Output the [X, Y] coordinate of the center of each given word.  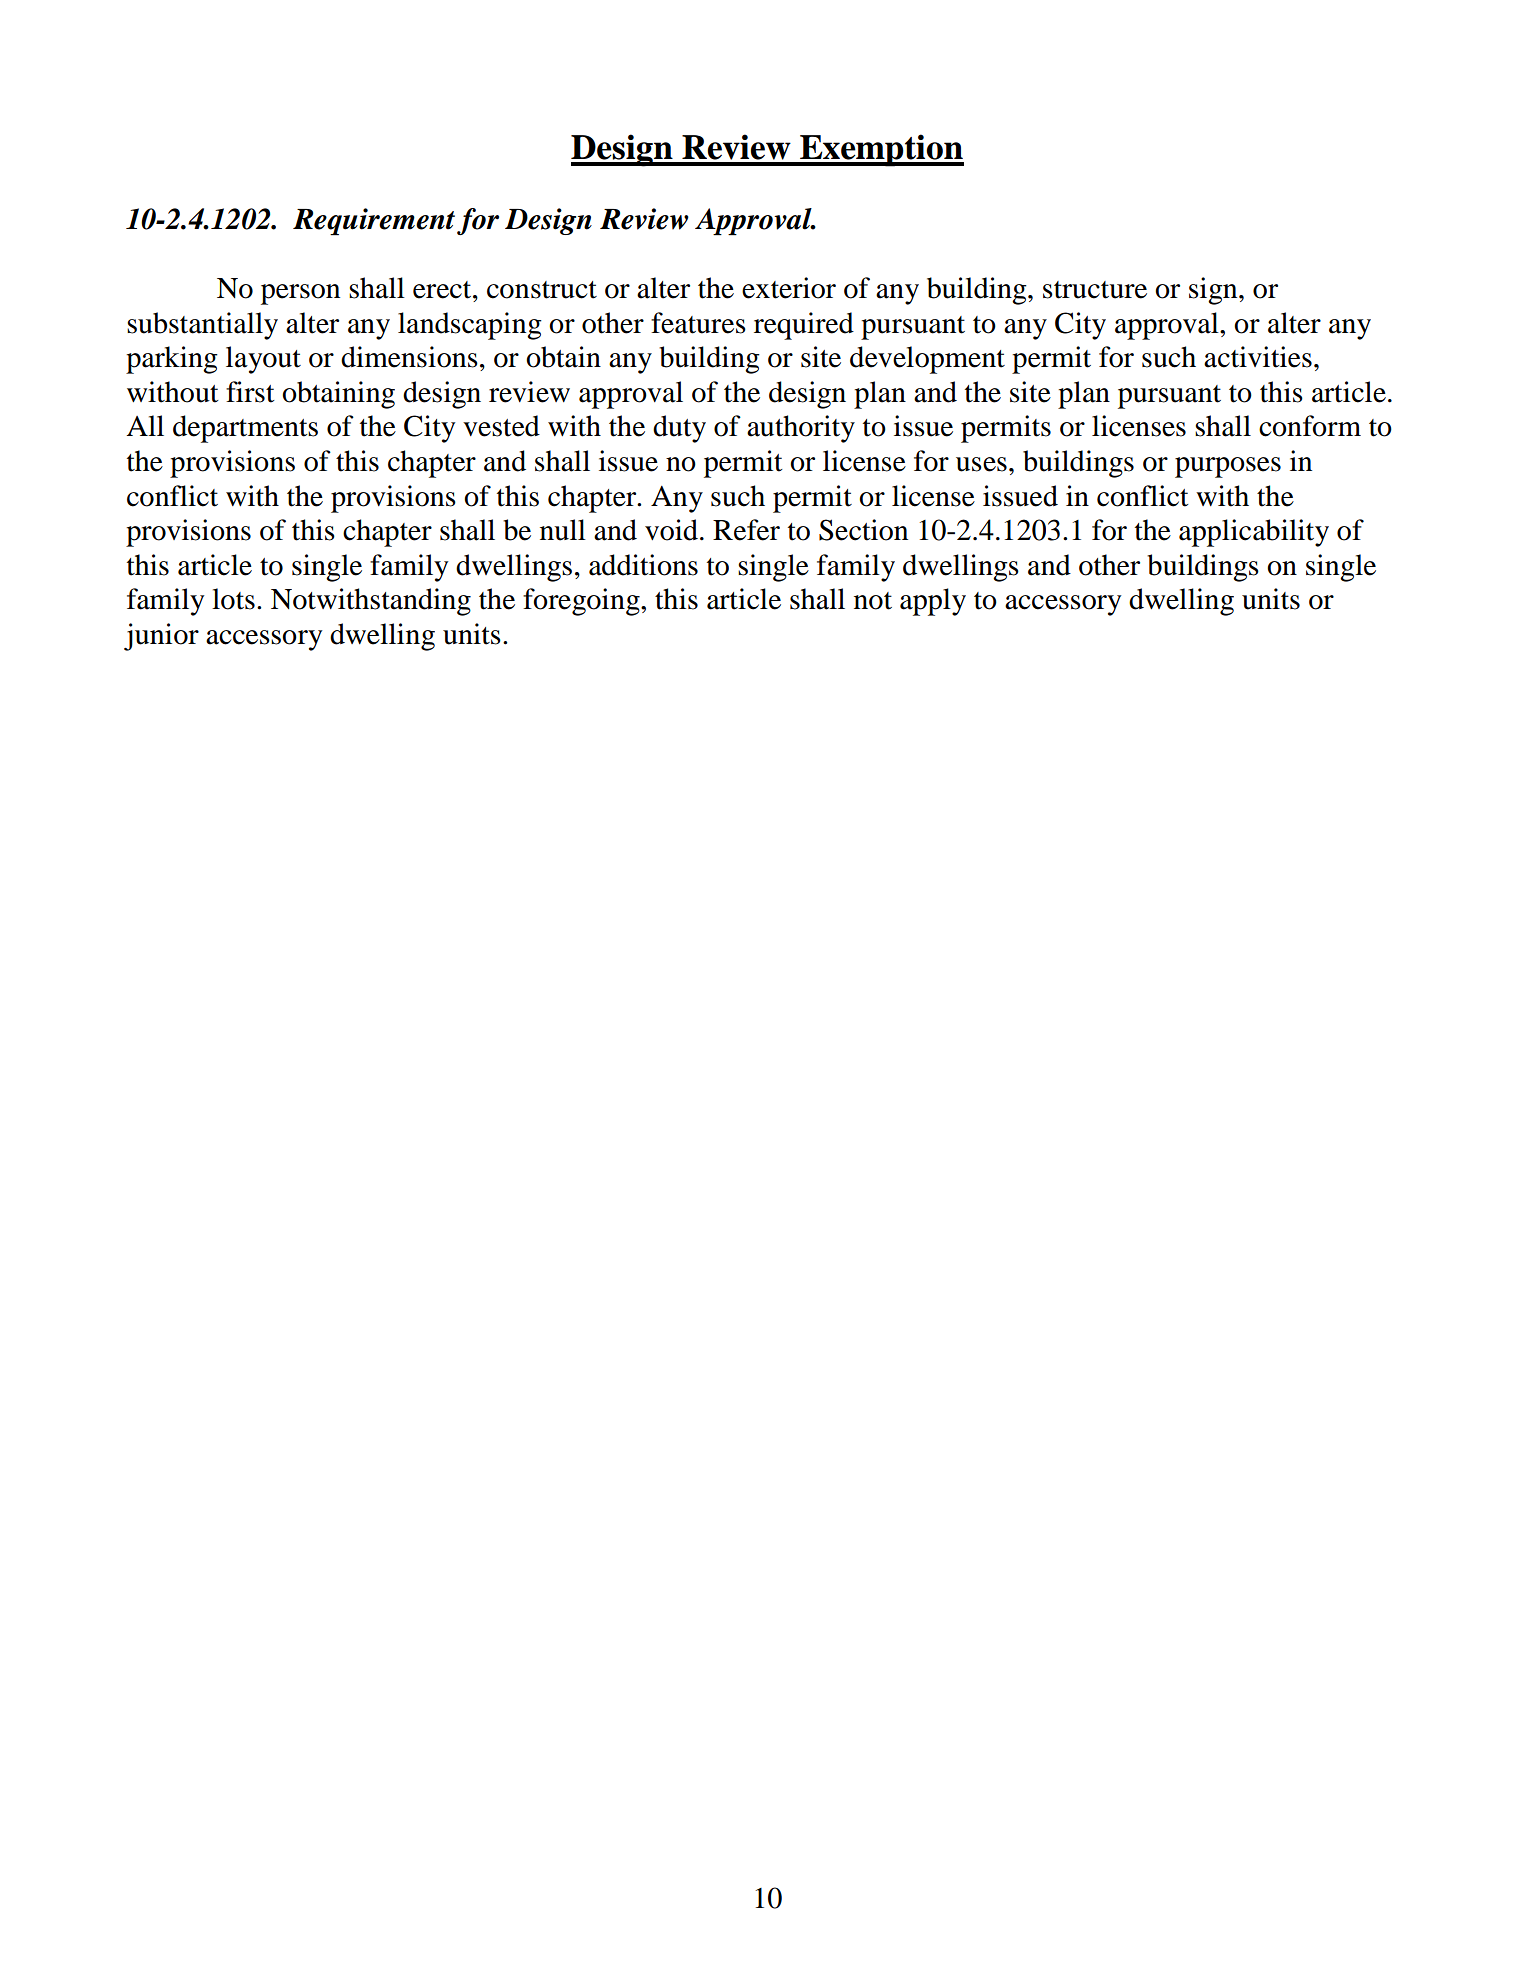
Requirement [374, 222]
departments [245, 429]
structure [1095, 290]
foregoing [582, 602]
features [698, 323]
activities [1258, 357]
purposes [1228, 467]
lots [233, 599]
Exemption [881, 150]
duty [679, 429]
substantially [202, 326]
